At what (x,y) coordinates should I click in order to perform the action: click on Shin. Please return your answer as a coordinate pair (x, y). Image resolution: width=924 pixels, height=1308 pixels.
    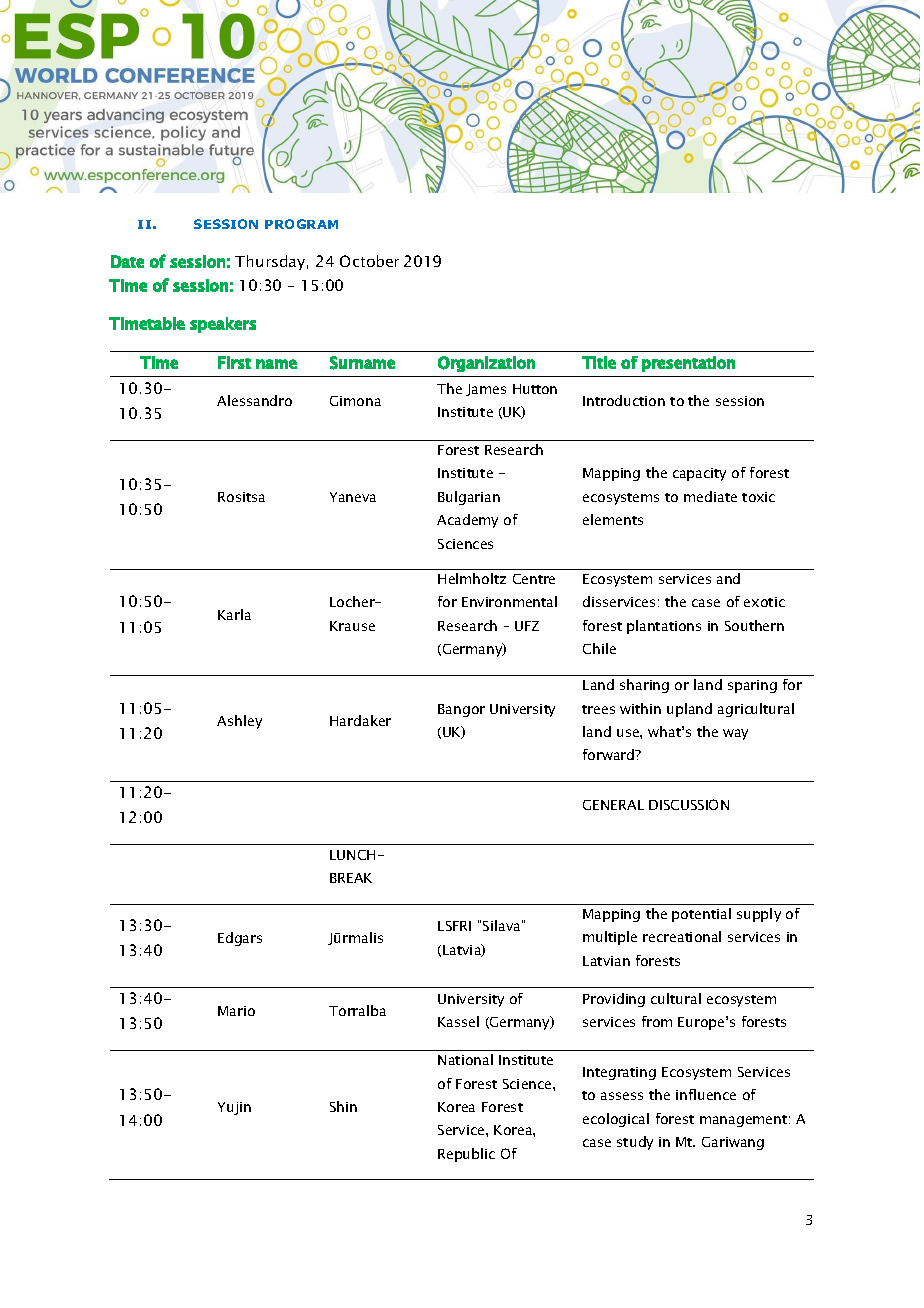
    Looking at the image, I should click on (343, 1106).
